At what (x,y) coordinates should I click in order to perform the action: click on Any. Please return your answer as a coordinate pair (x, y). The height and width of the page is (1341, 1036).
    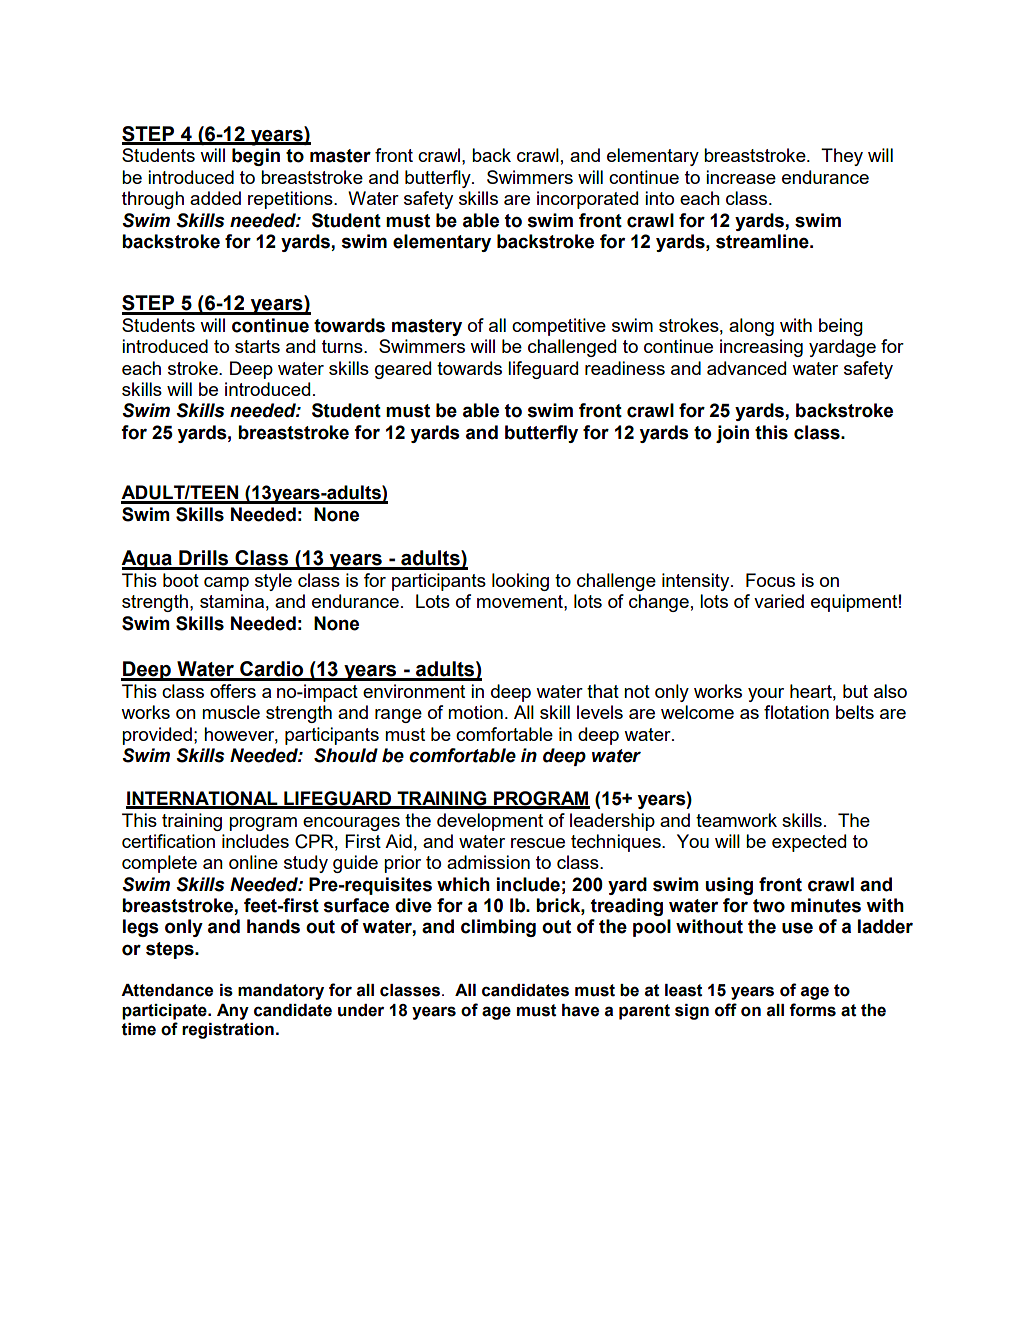
    Looking at the image, I should click on (233, 1012).
